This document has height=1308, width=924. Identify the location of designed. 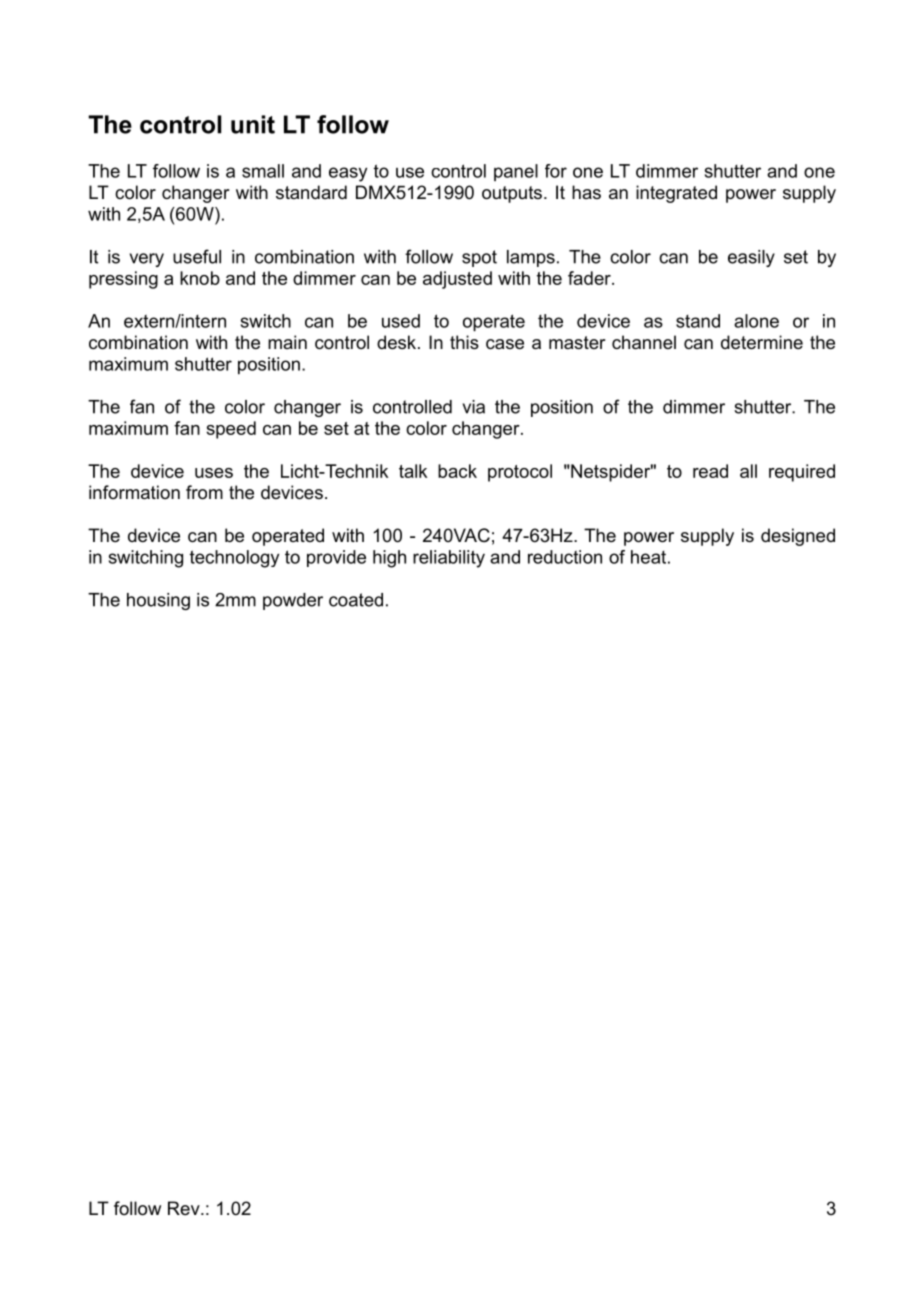
(798, 537).
